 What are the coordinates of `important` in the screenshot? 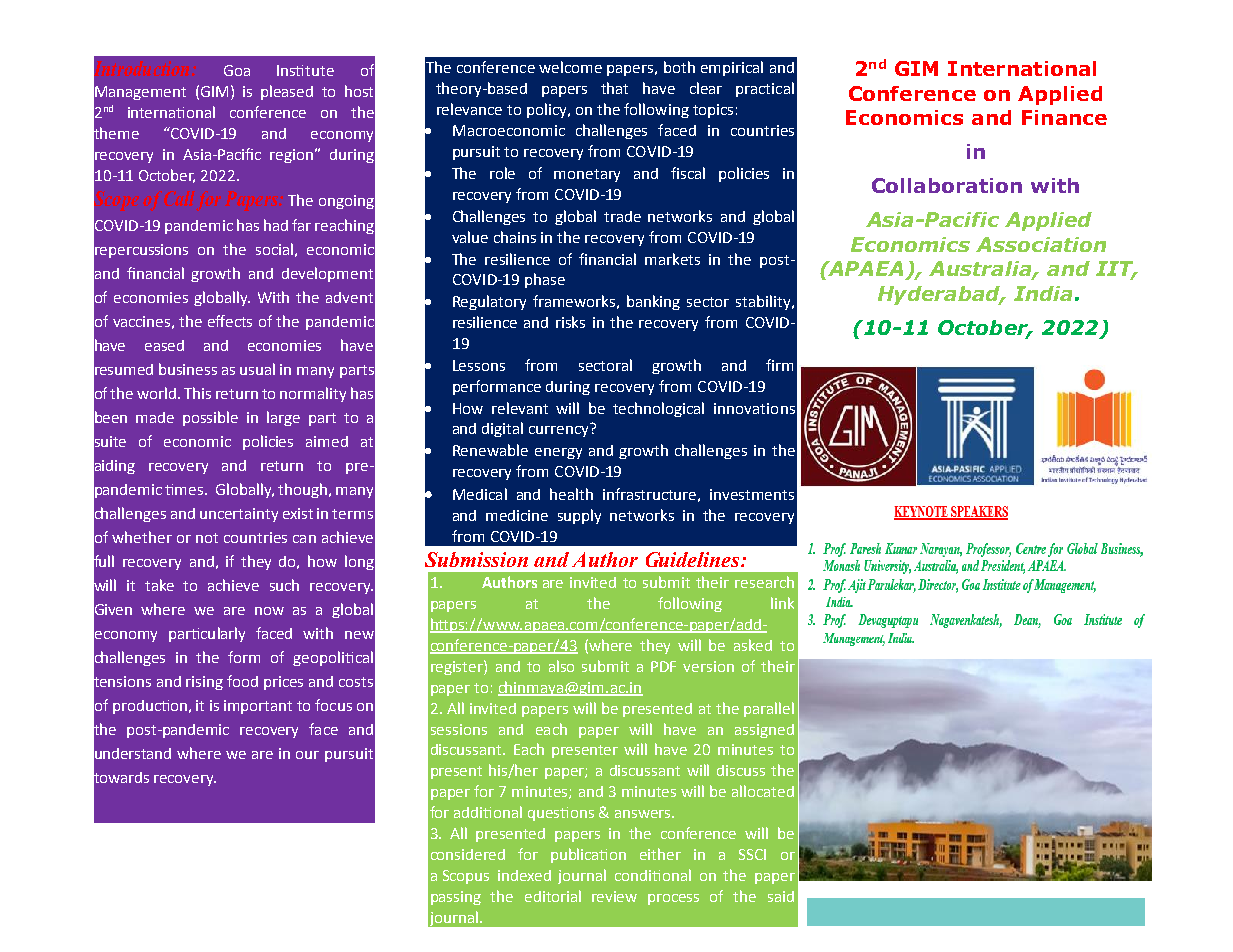 It's located at (258, 707).
